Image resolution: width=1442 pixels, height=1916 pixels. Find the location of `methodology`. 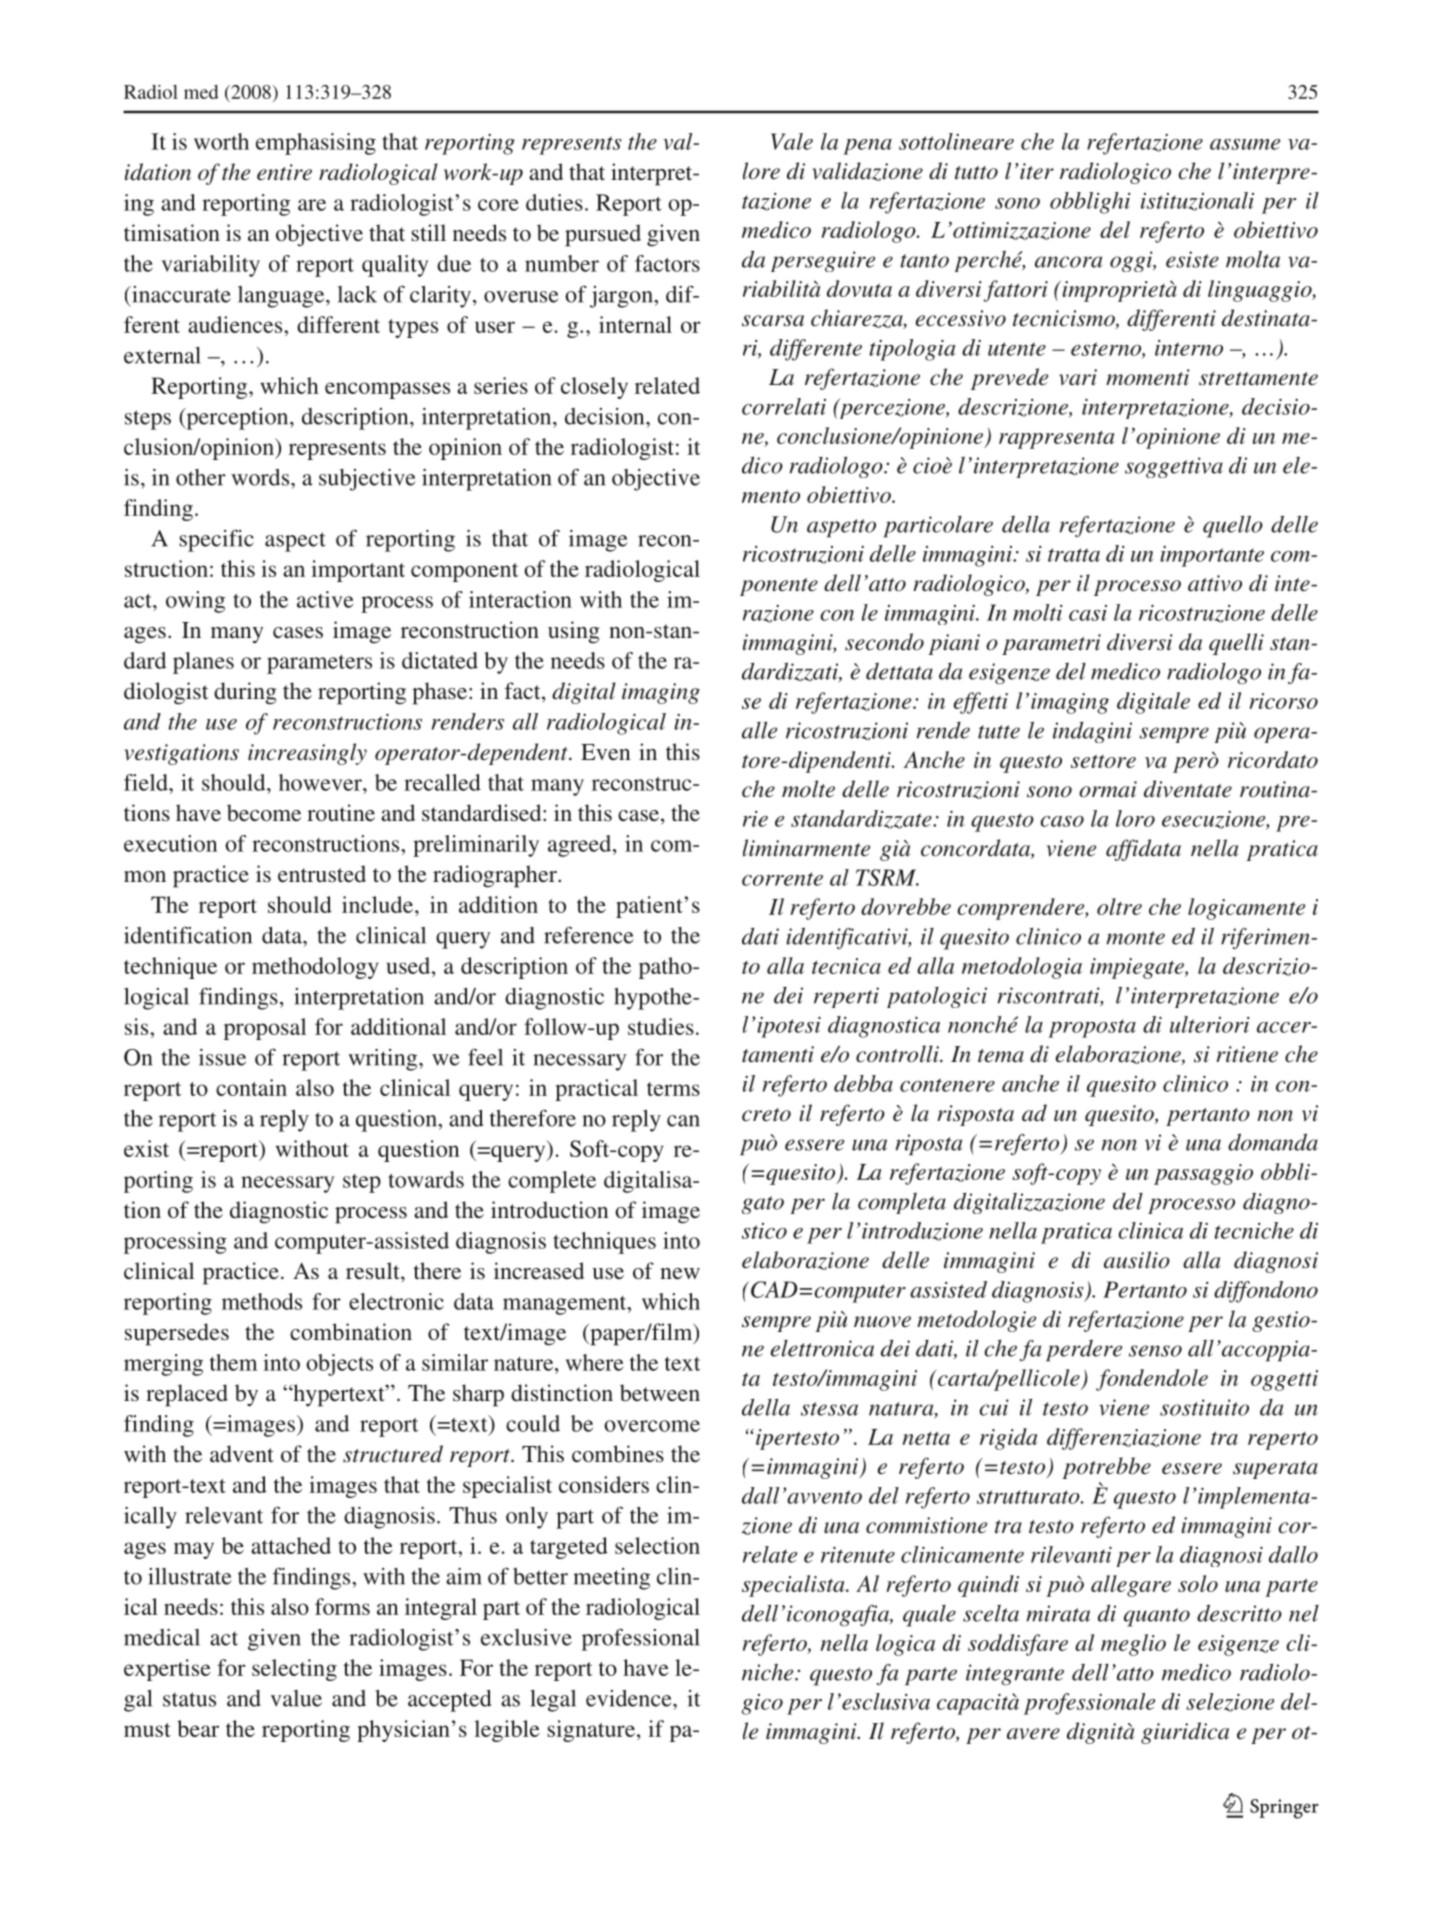

methodology is located at coordinates (315, 968).
